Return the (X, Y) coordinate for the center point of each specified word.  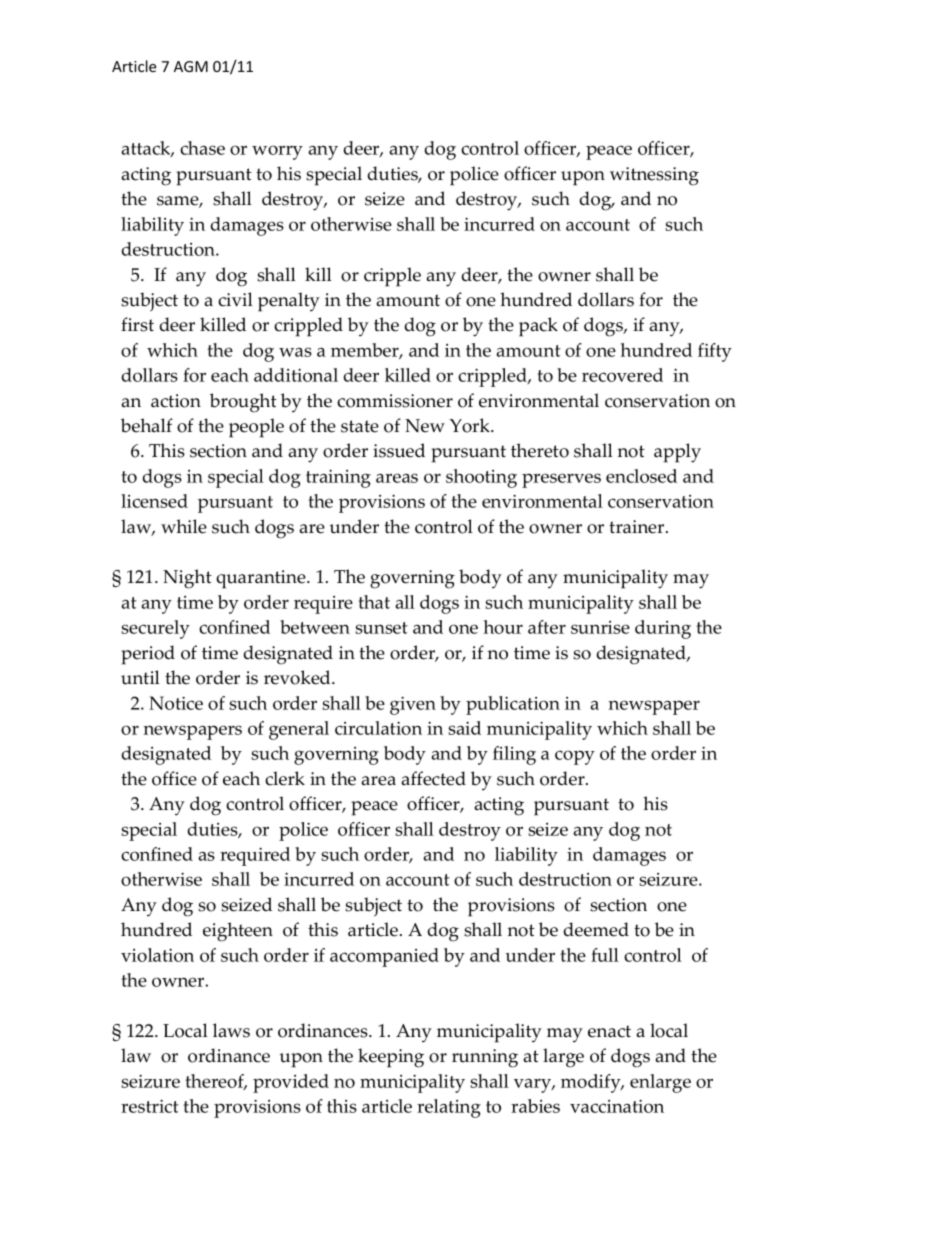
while (184, 526)
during (663, 629)
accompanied (384, 957)
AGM (191, 66)
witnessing (654, 176)
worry (277, 152)
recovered (622, 375)
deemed (596, 929)
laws (231, 1030)
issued (399, 450)
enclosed (641, 476)
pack (538, 327)
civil (235, 299)
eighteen (238, 932)
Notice (176, 703)
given (413, 705)
